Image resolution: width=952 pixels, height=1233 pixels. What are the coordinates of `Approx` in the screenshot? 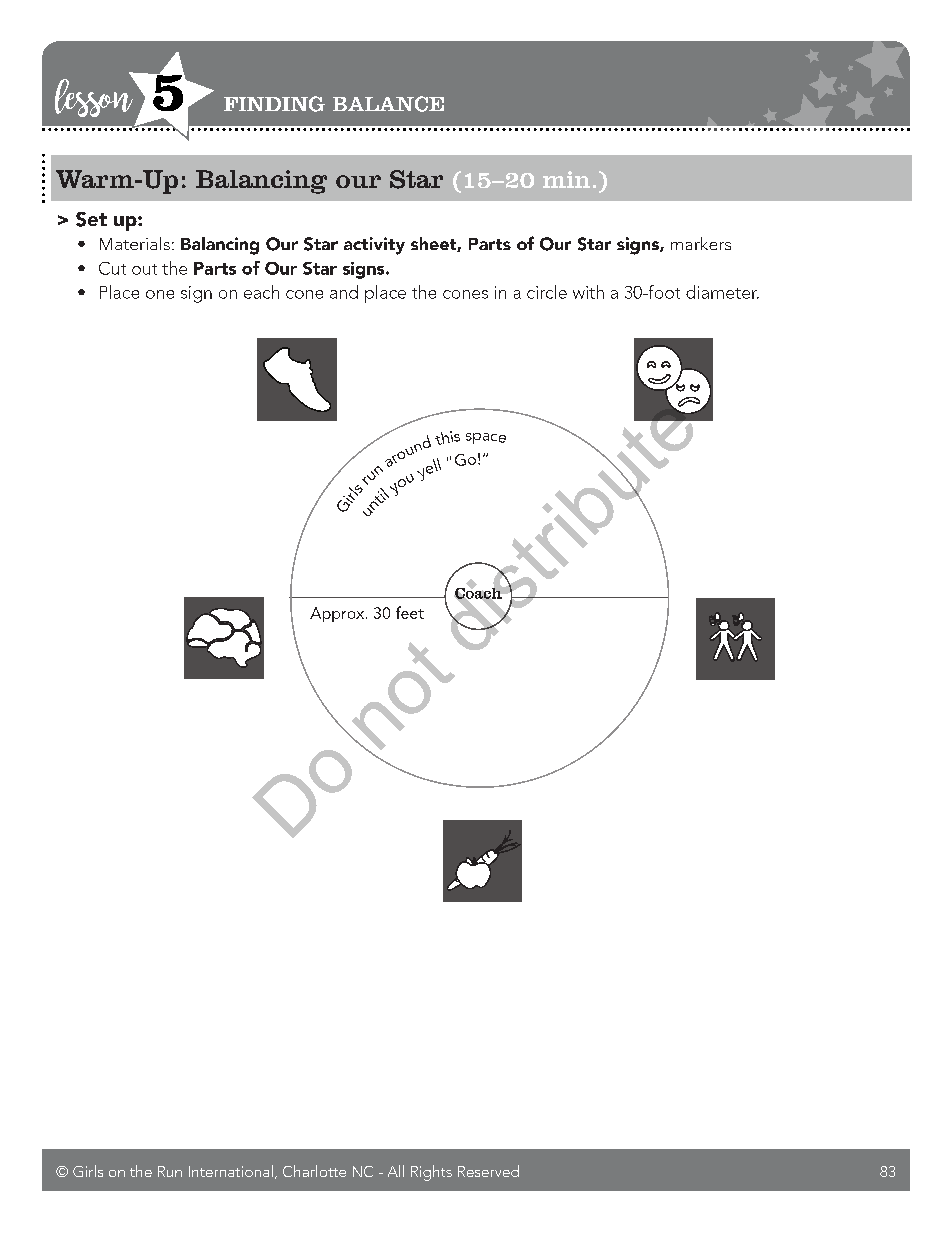 It's located at (338, 614).
